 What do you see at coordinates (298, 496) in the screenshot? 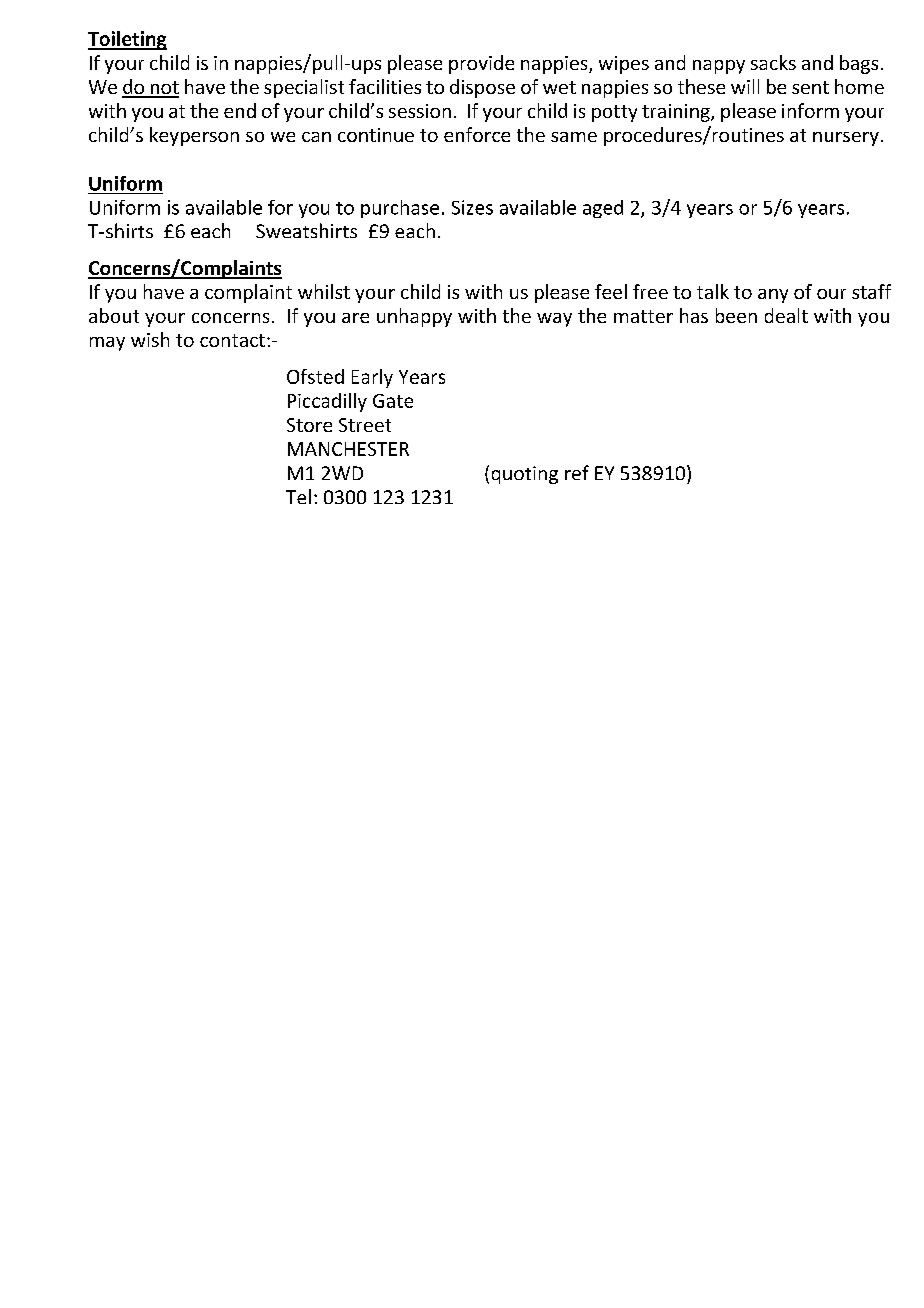
I see `Tel` at bounding box center [298, 496].
